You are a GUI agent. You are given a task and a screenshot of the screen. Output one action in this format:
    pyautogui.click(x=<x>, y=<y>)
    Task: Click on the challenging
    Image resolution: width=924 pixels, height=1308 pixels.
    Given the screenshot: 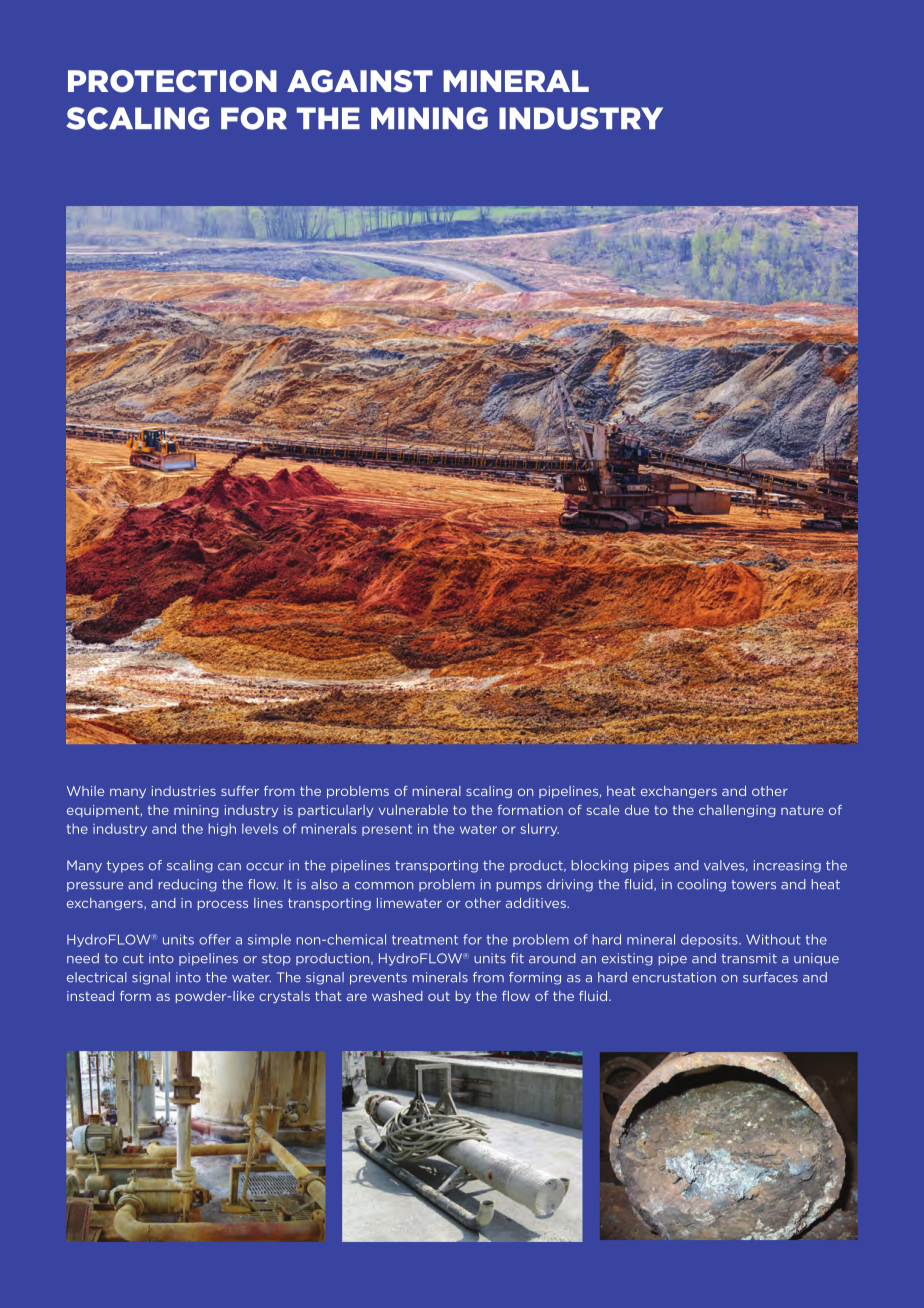 What is the action you would take?
    pyautogui.click(x=737, y=811)
